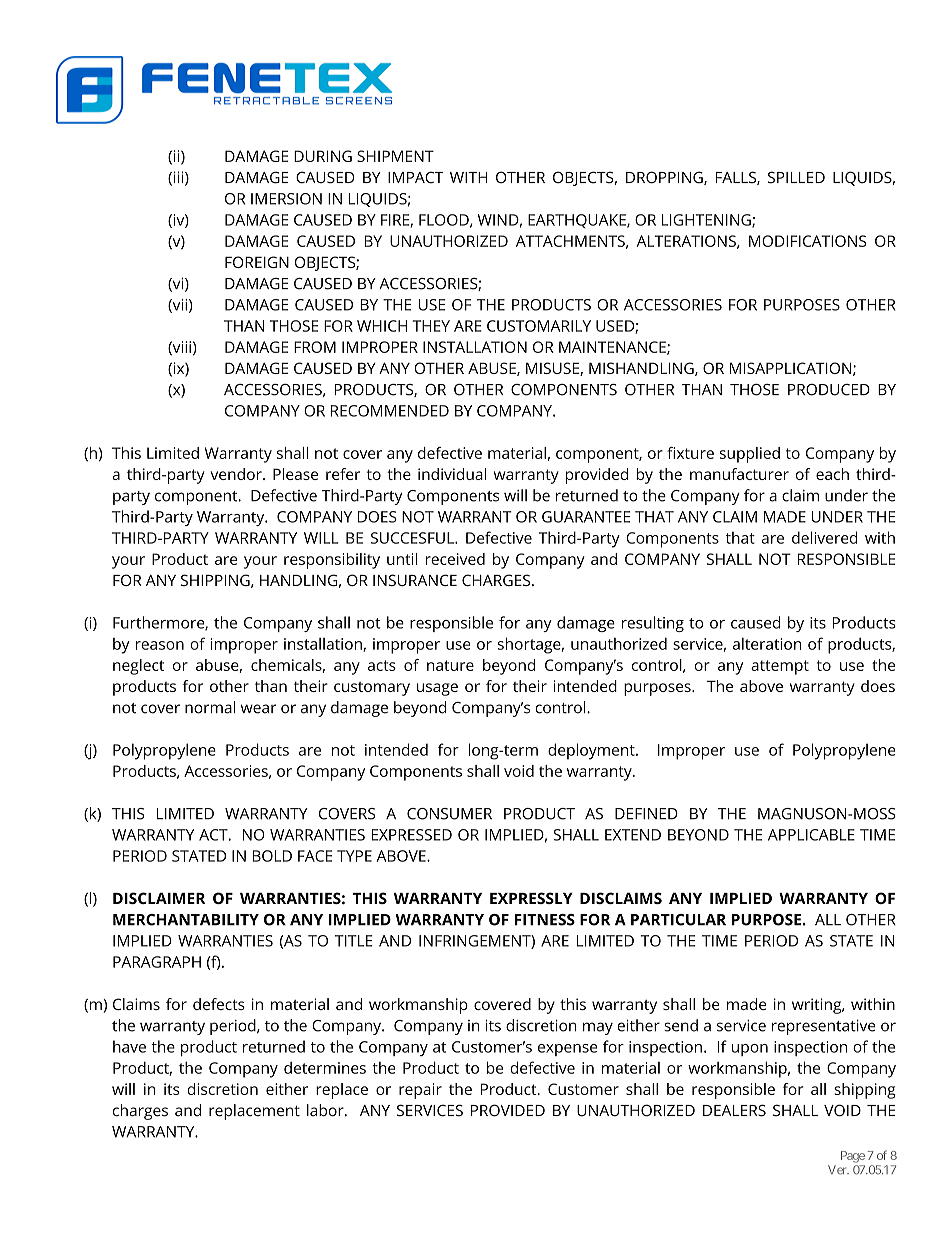 This document has width=952, height=1233. What do you see at coordinates (678, 920) in the document?
I see `PARTICULAR` at bounding box center [678, 920].
